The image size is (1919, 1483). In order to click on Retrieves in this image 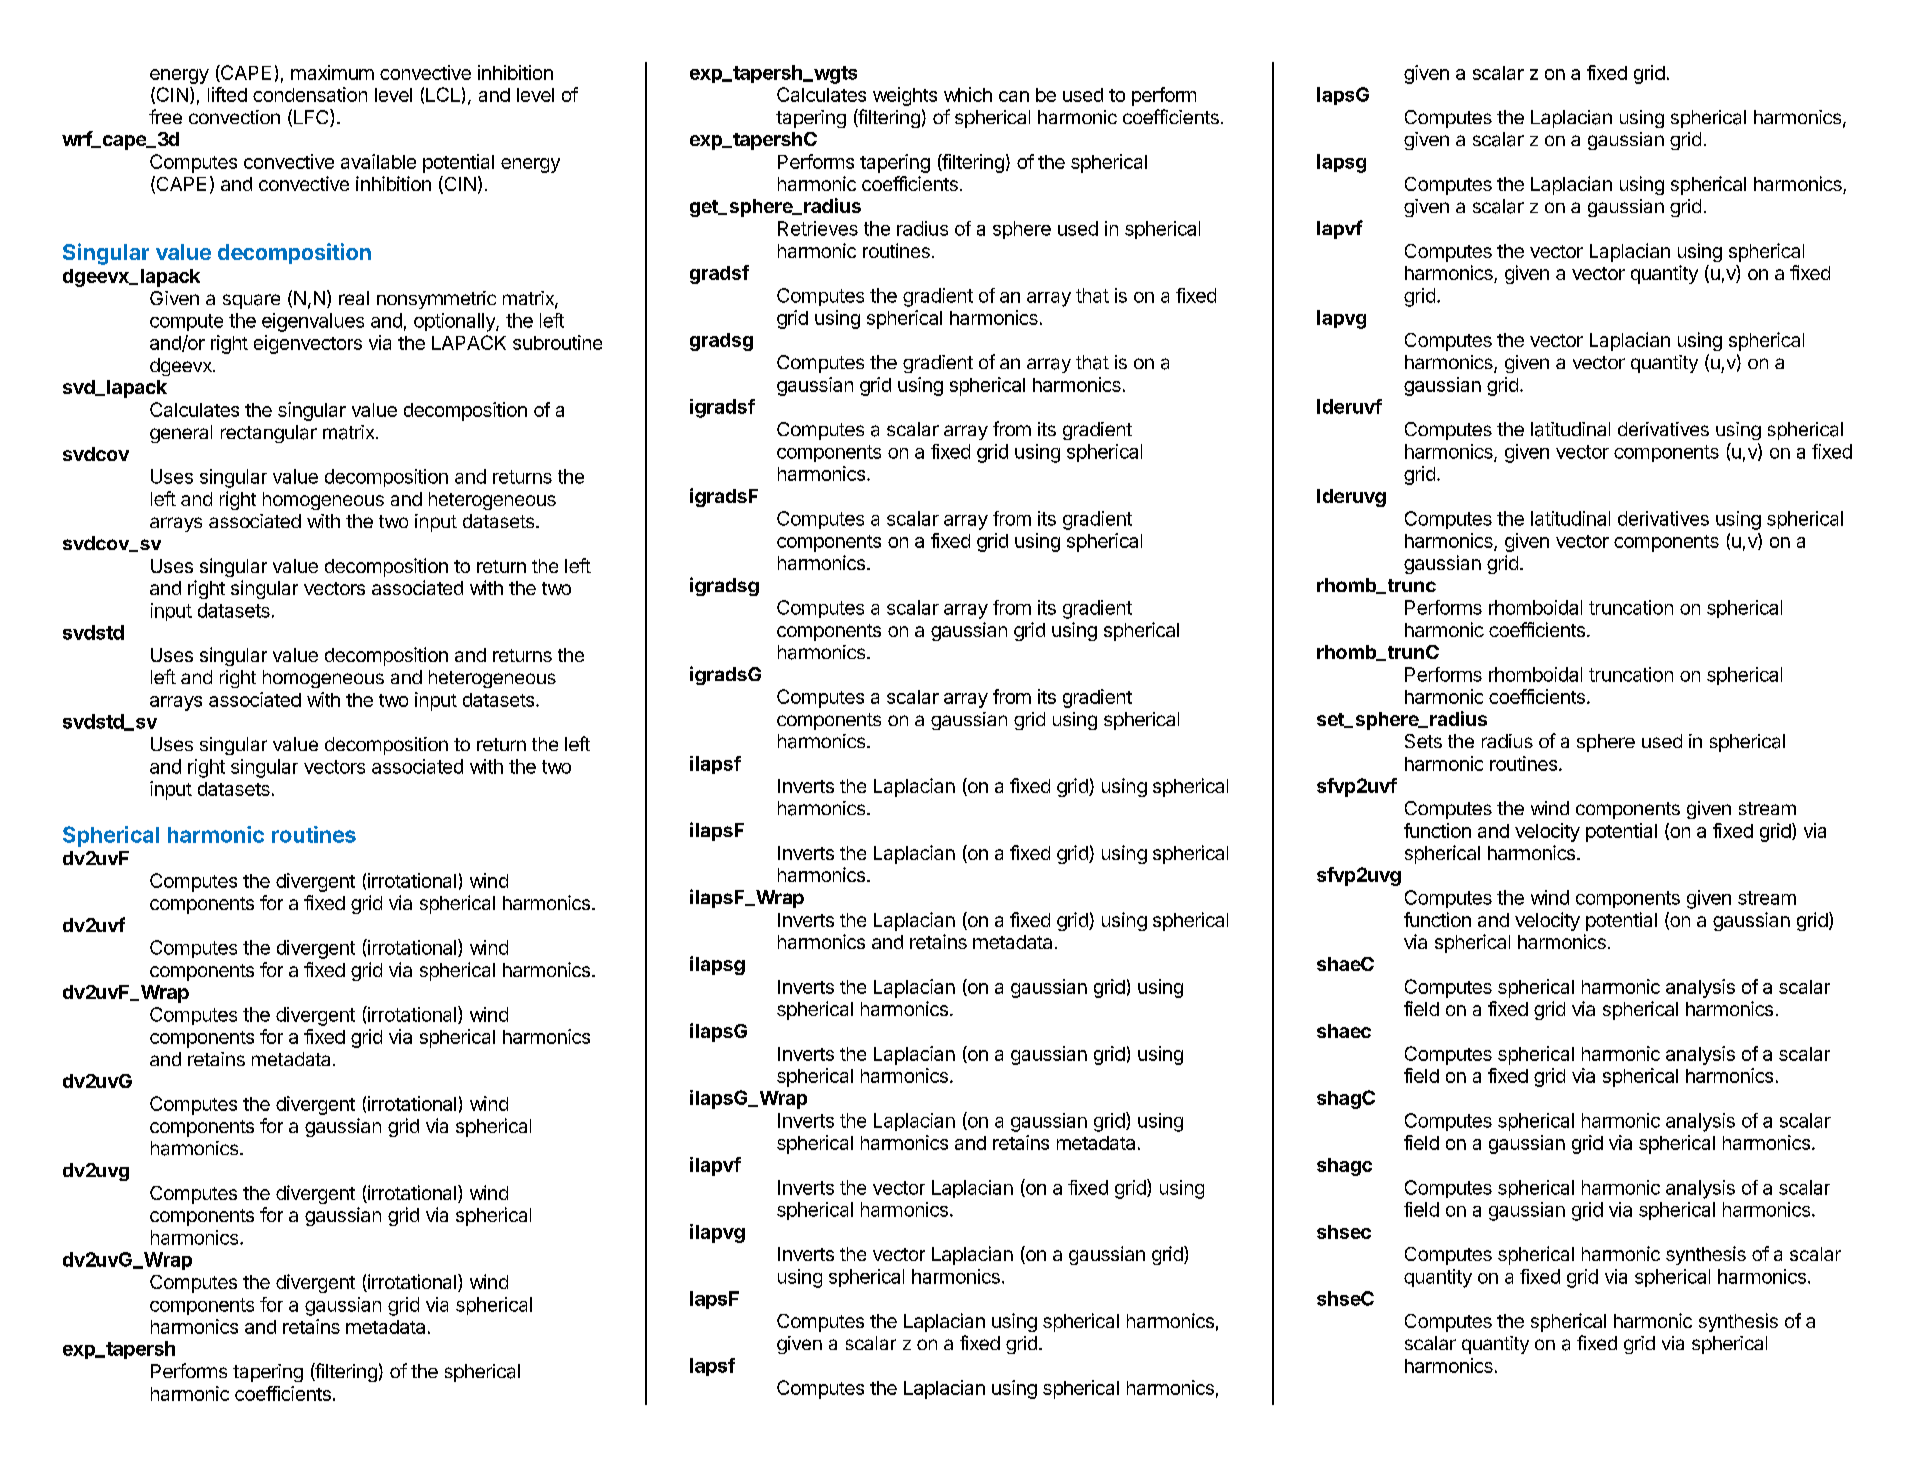, I will do `click(818, 228)`.
